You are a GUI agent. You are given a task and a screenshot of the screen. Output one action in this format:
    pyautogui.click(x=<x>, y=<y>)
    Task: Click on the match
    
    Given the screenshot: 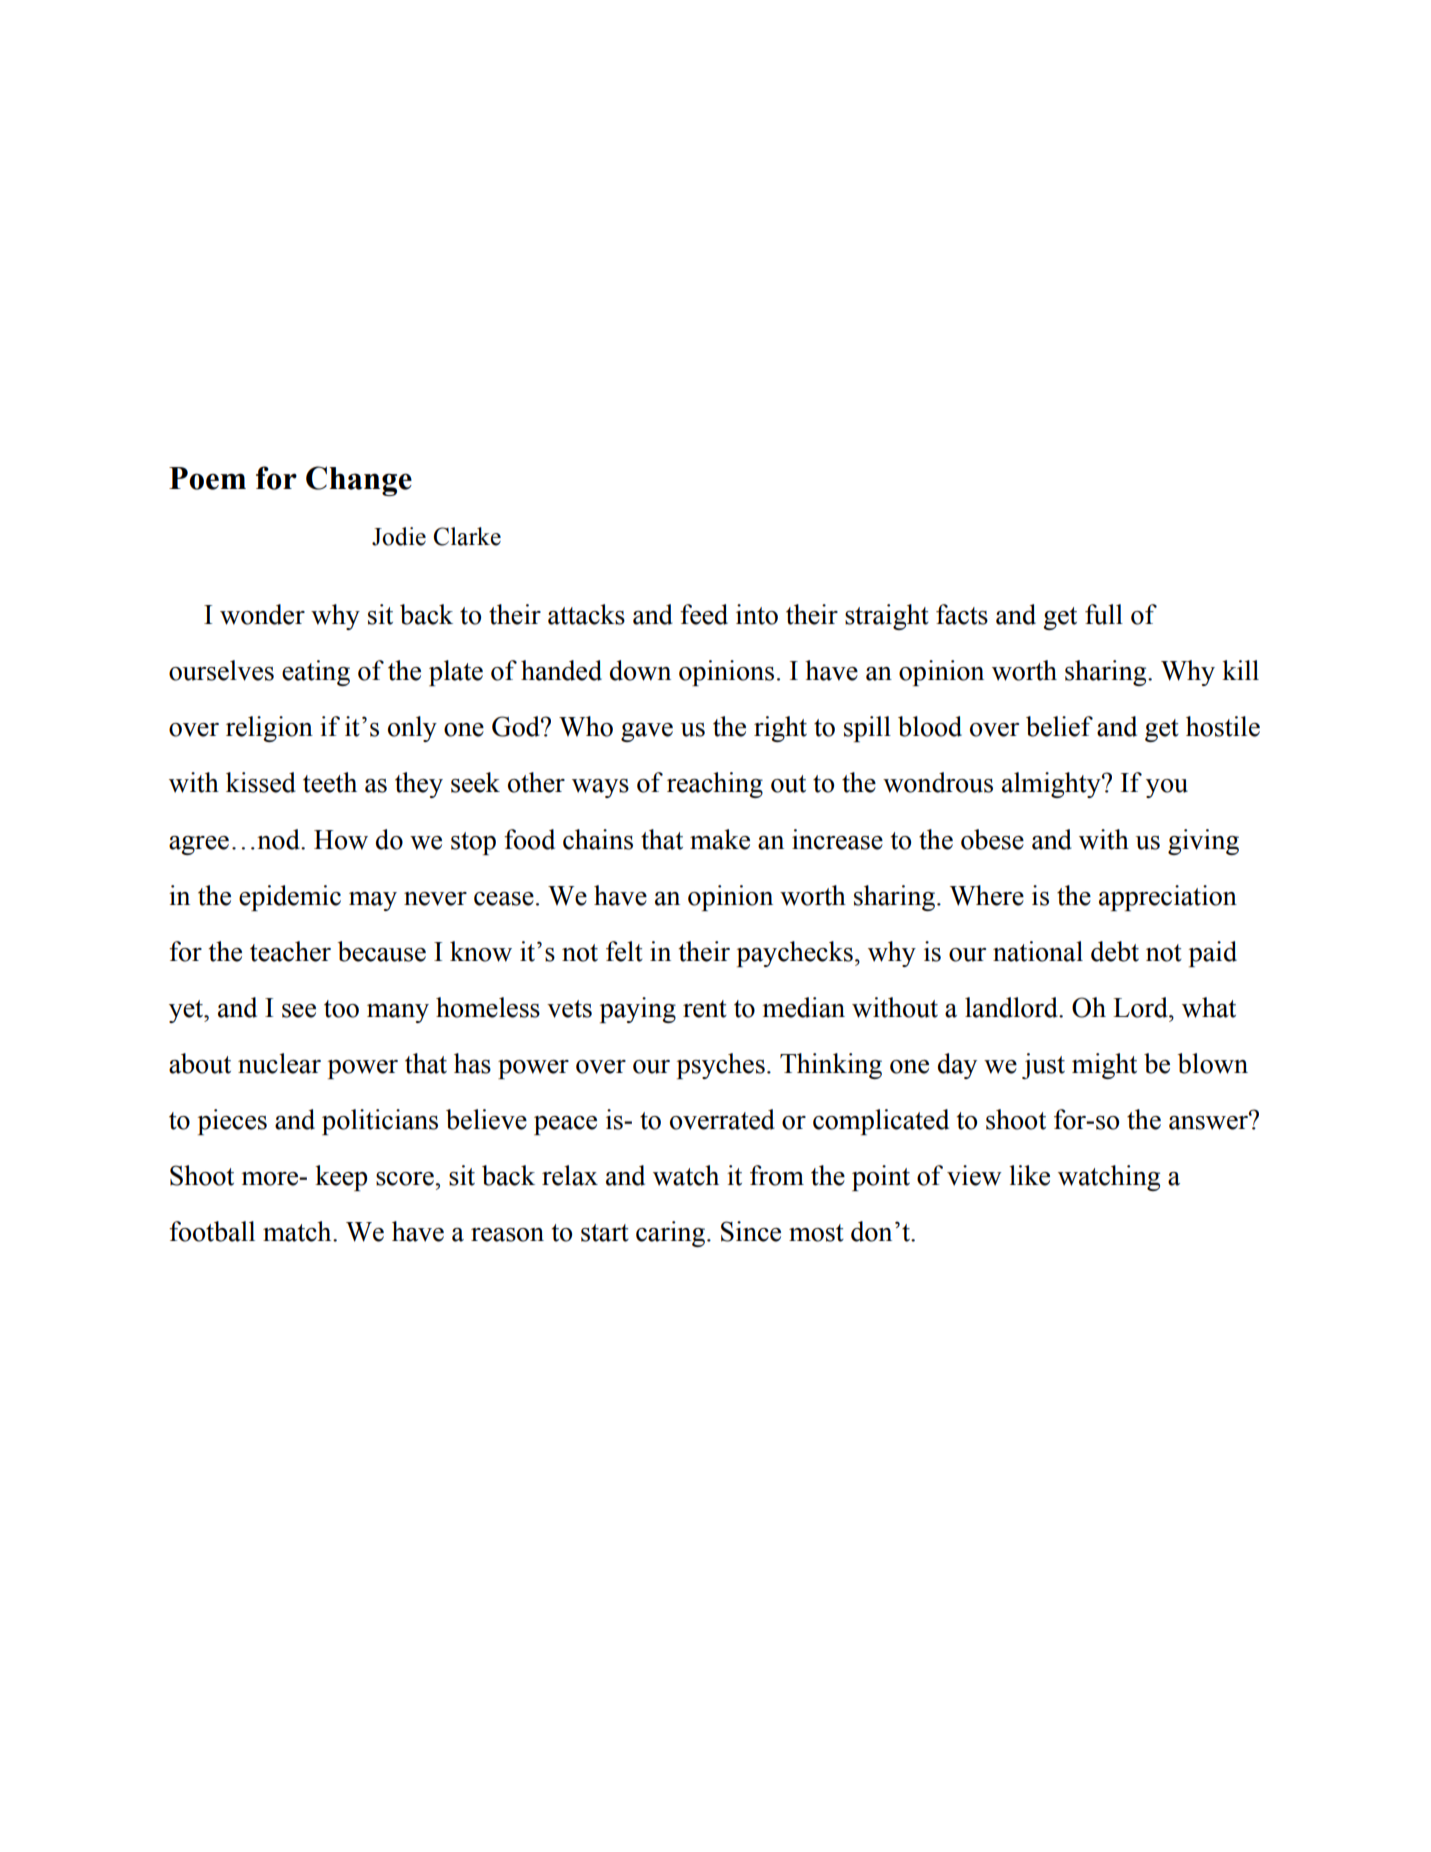 What is the action you would take?
    pyautogui.click(x=298, y=1231)
